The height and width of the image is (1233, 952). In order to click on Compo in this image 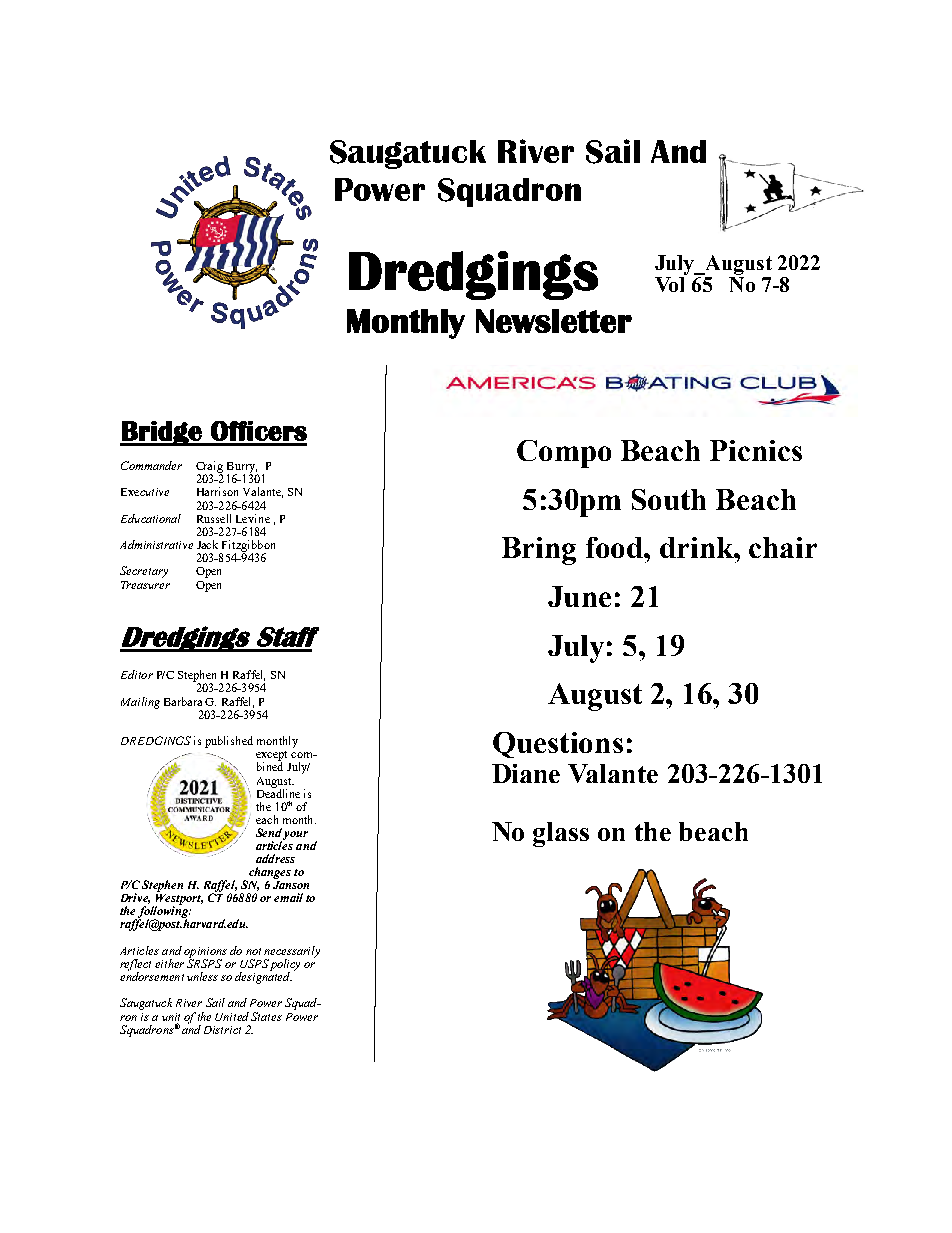, I will do `click(564, 454)`.
